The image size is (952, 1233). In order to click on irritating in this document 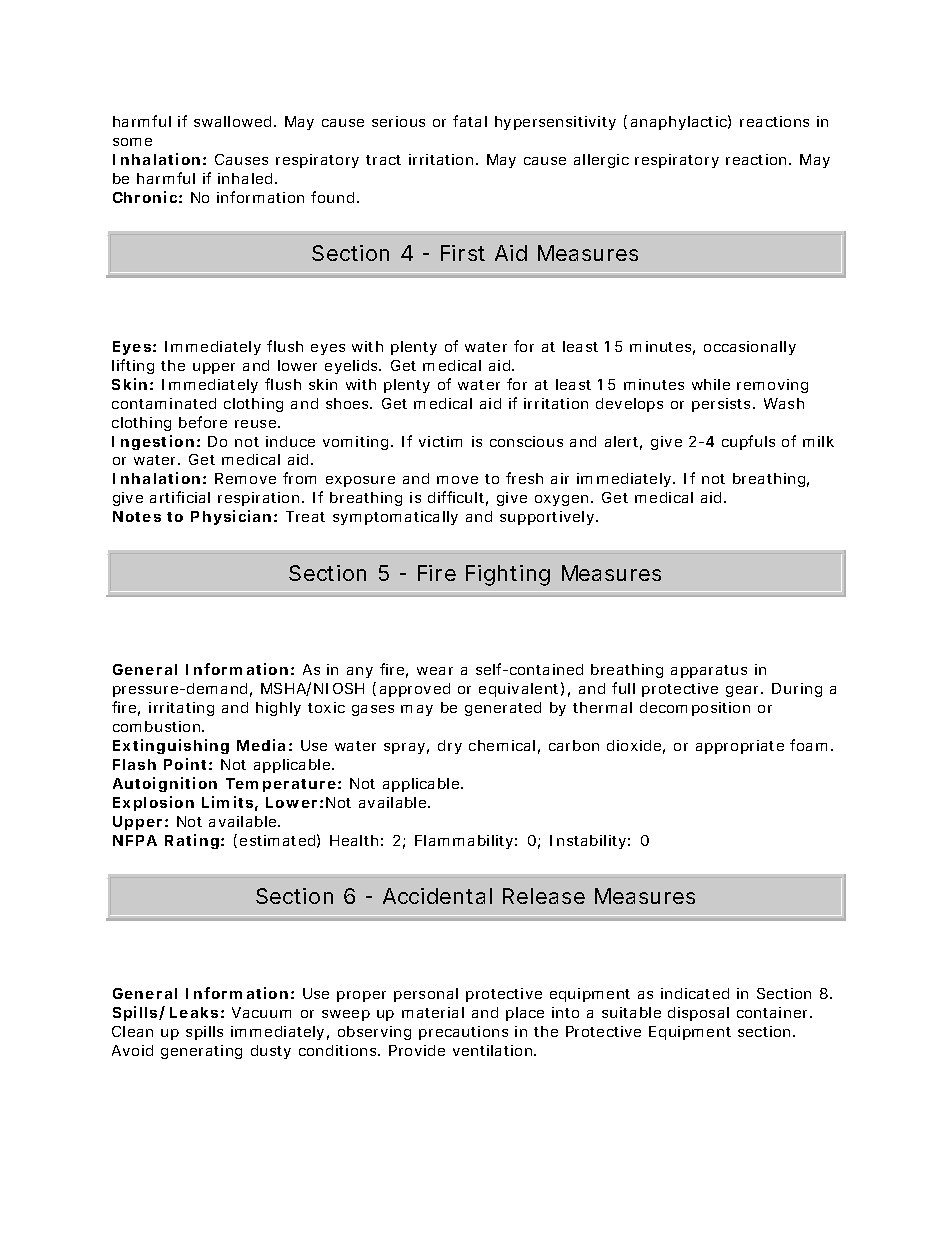, I will do `click(181, 709)`.
